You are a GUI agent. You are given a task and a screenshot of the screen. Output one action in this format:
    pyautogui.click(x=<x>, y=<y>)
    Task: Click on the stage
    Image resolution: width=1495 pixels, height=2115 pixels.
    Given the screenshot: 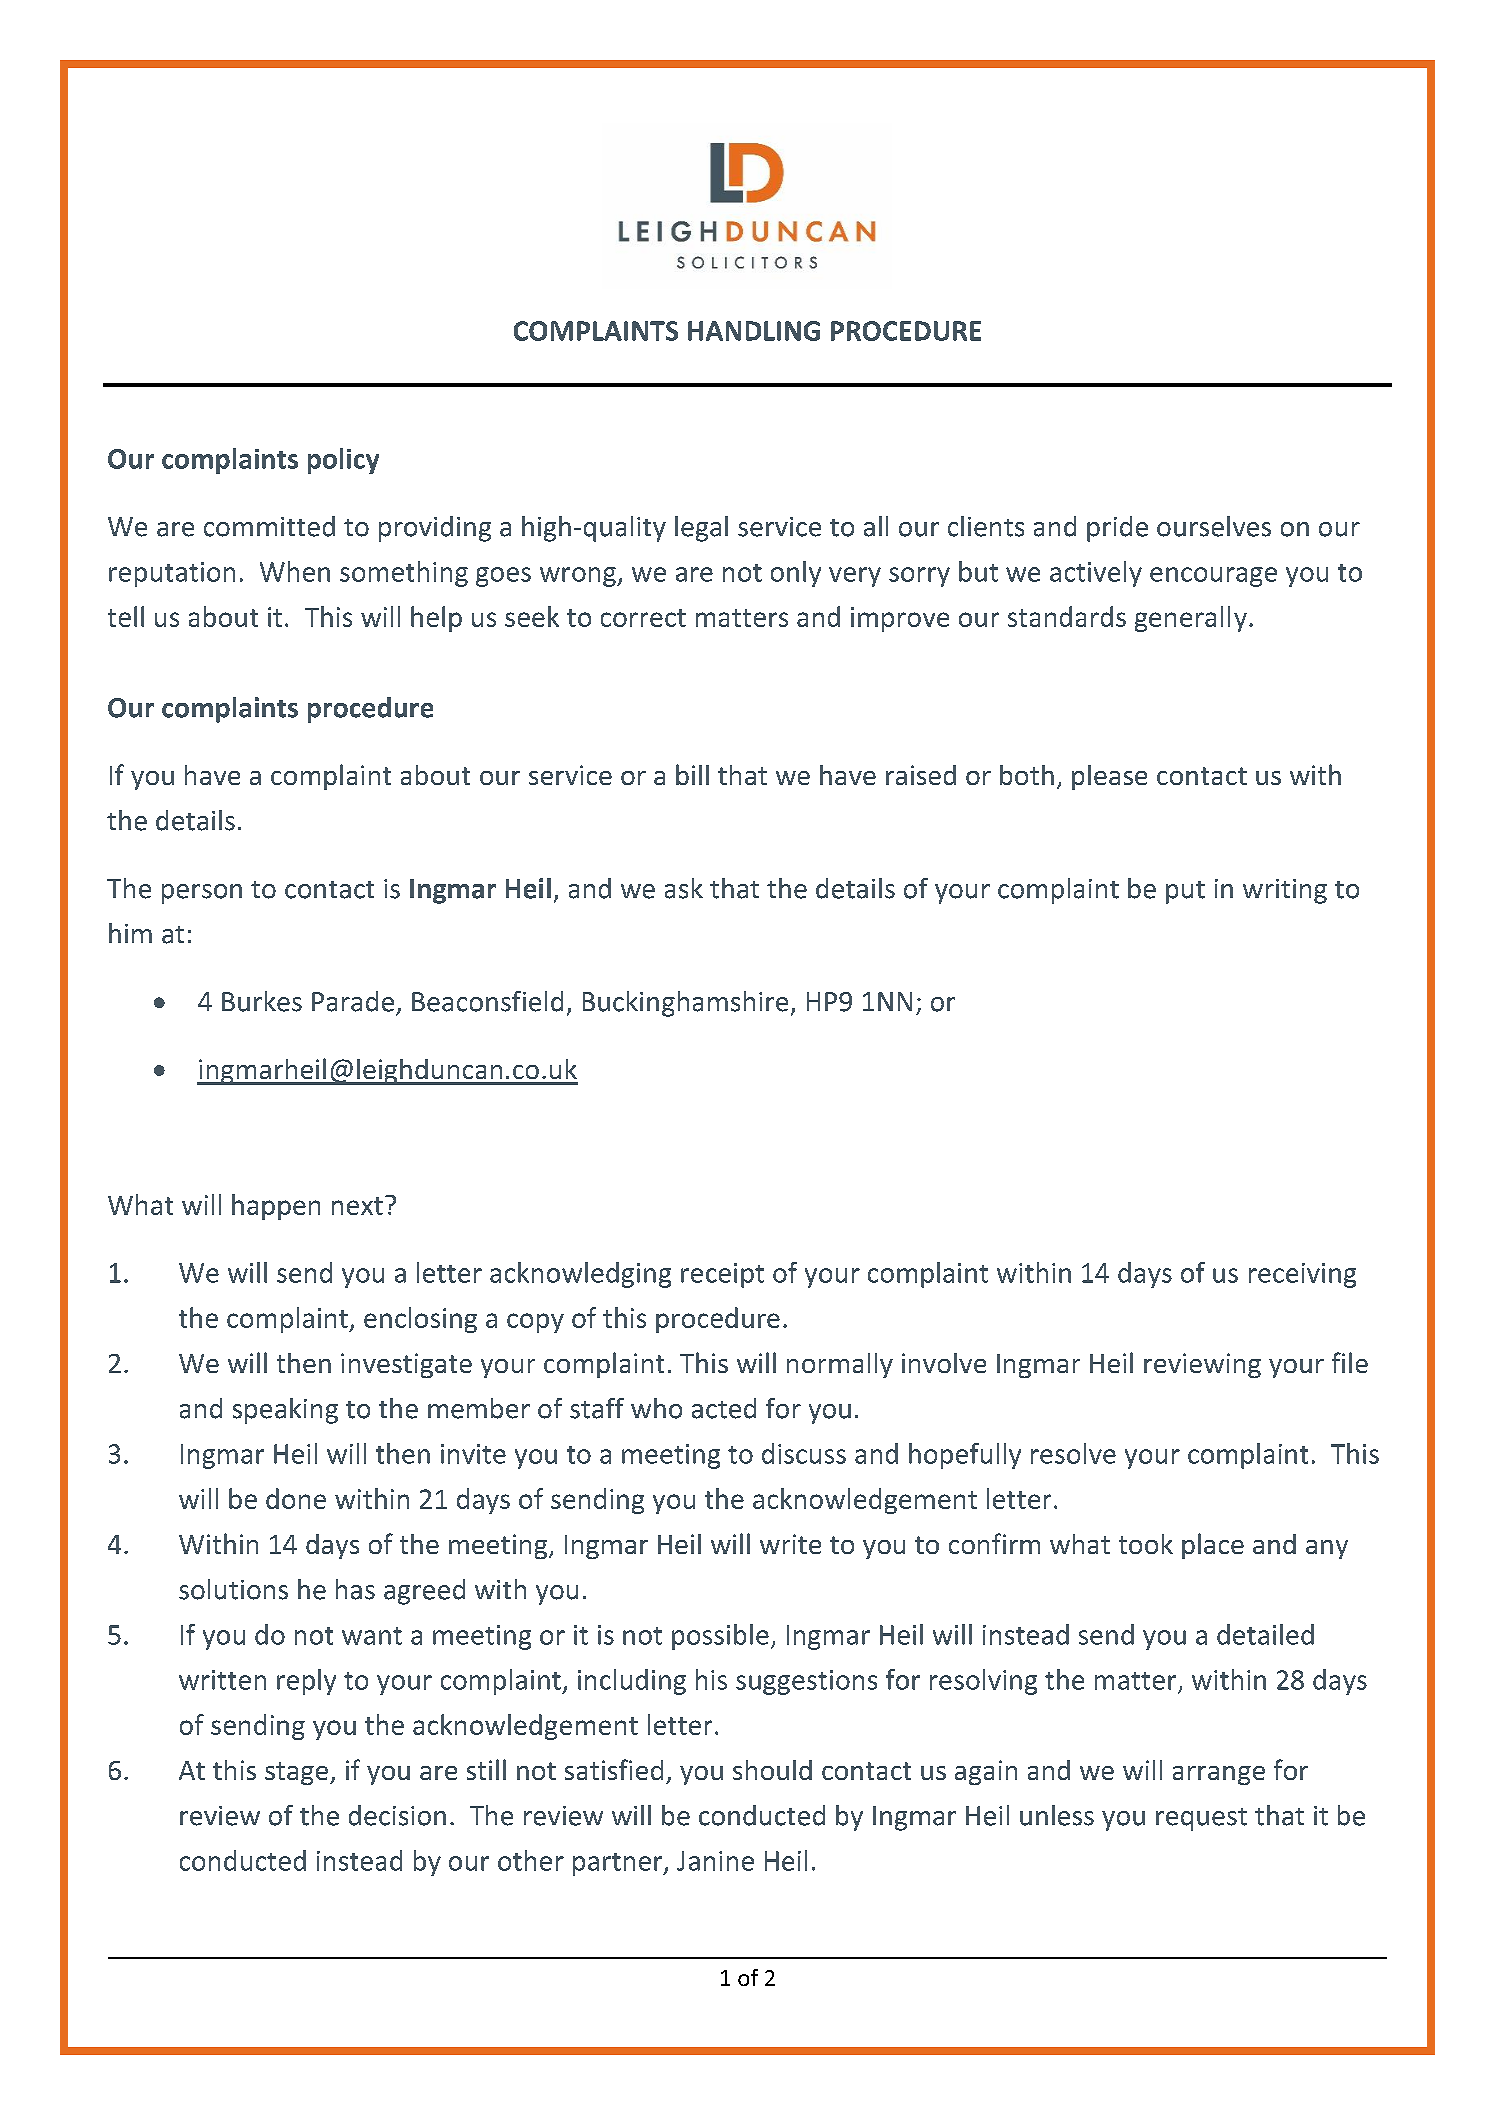 What is the action you would take?
    pyautogui.click(x=298, y=1773)
